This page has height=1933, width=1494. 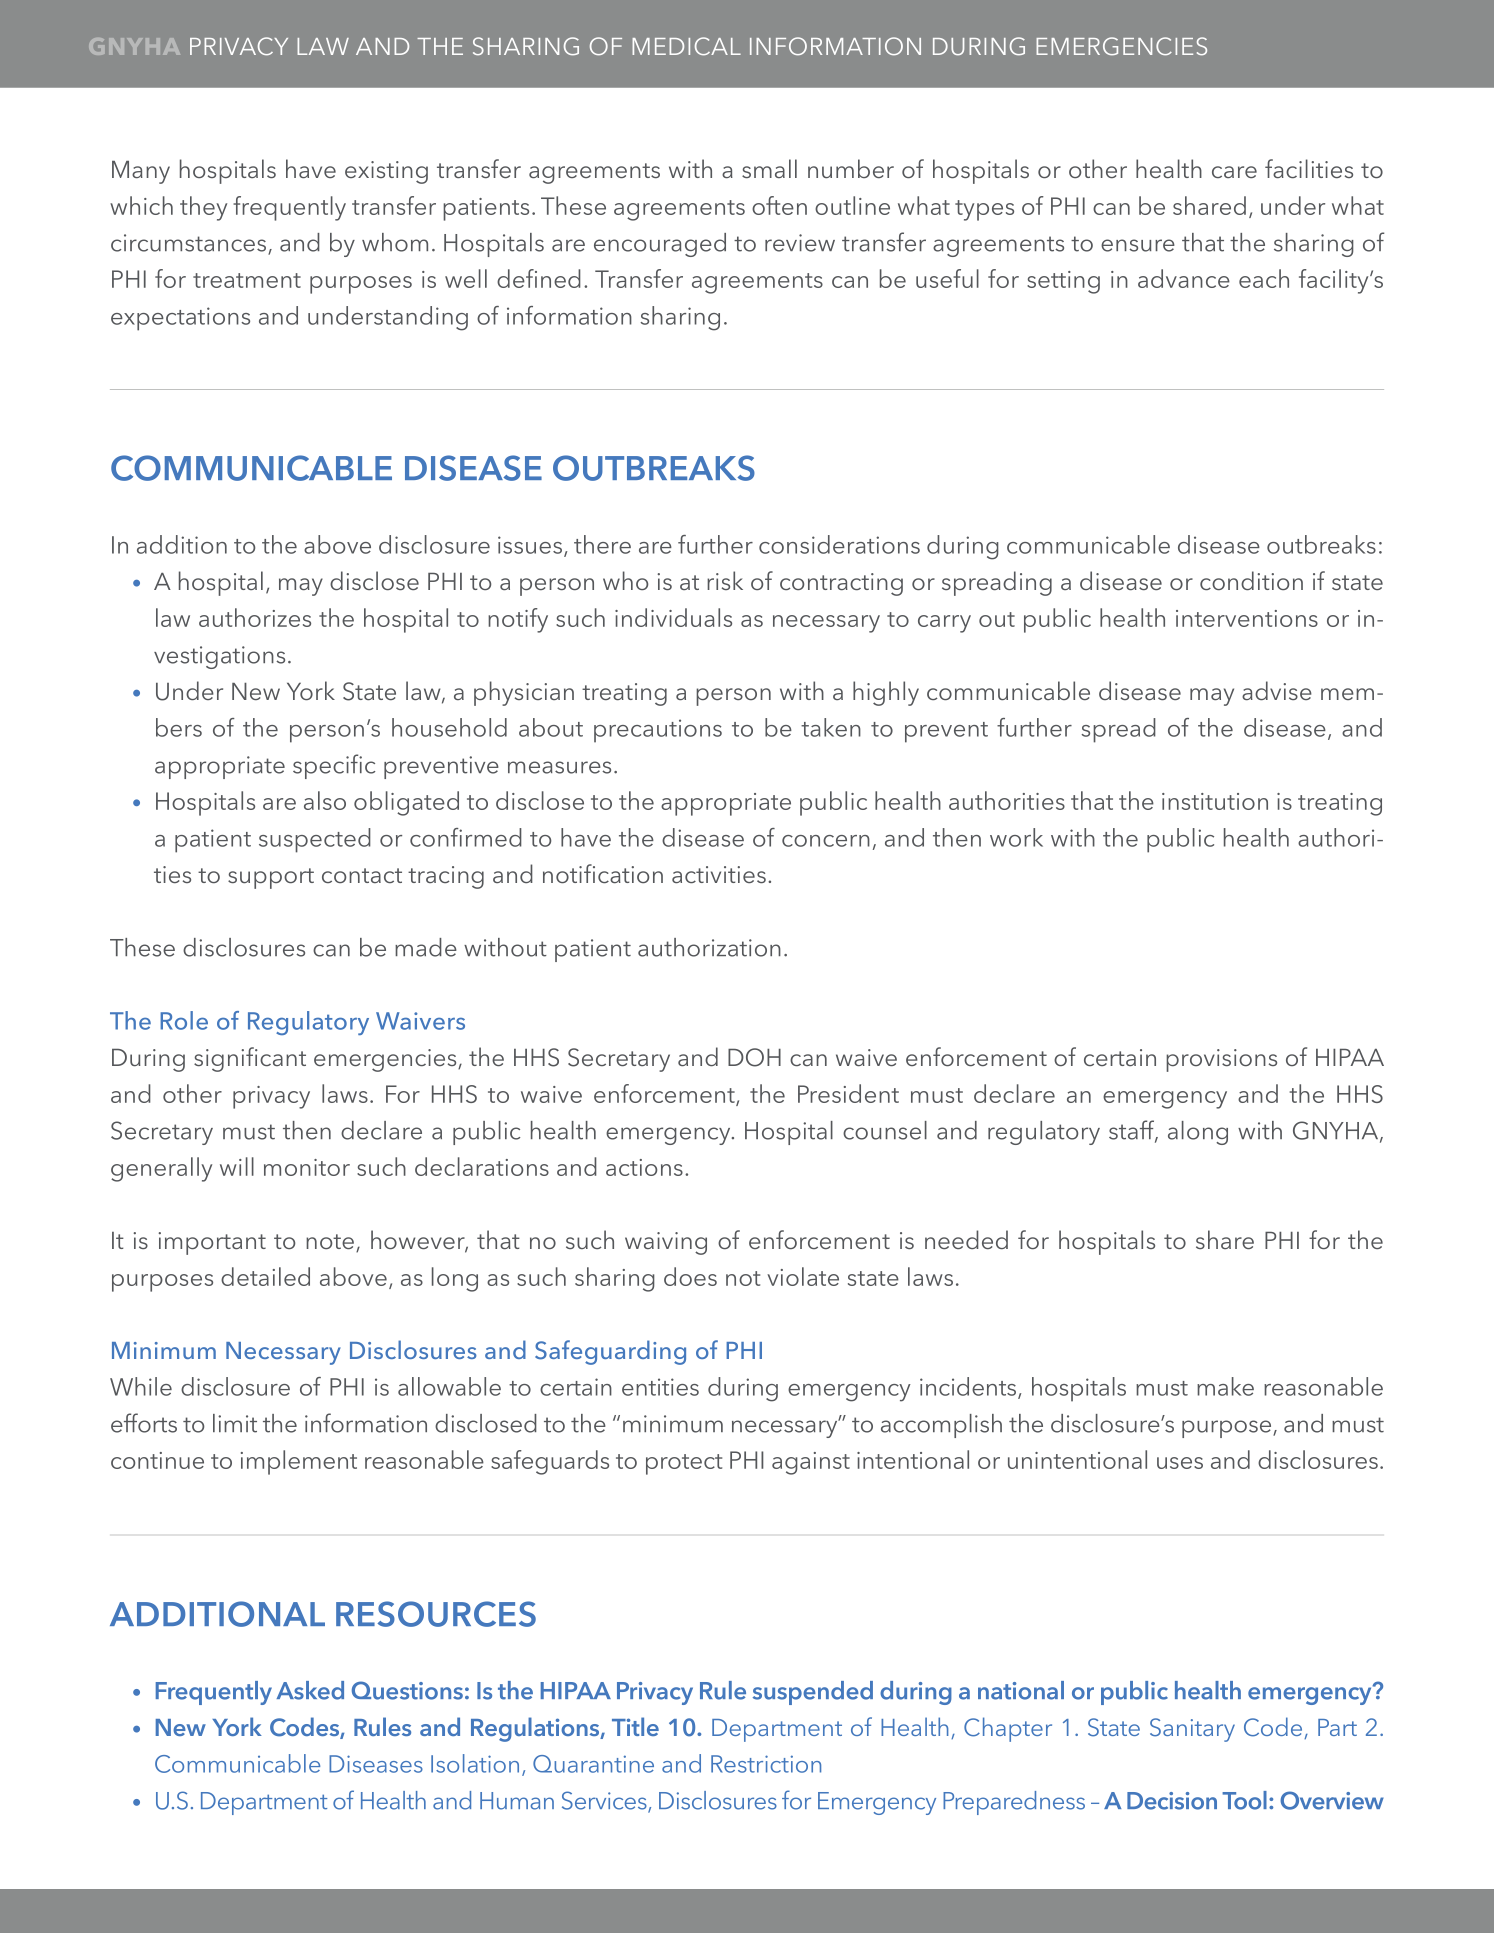 I want to click on precautions, so click(x=658, y=731).
